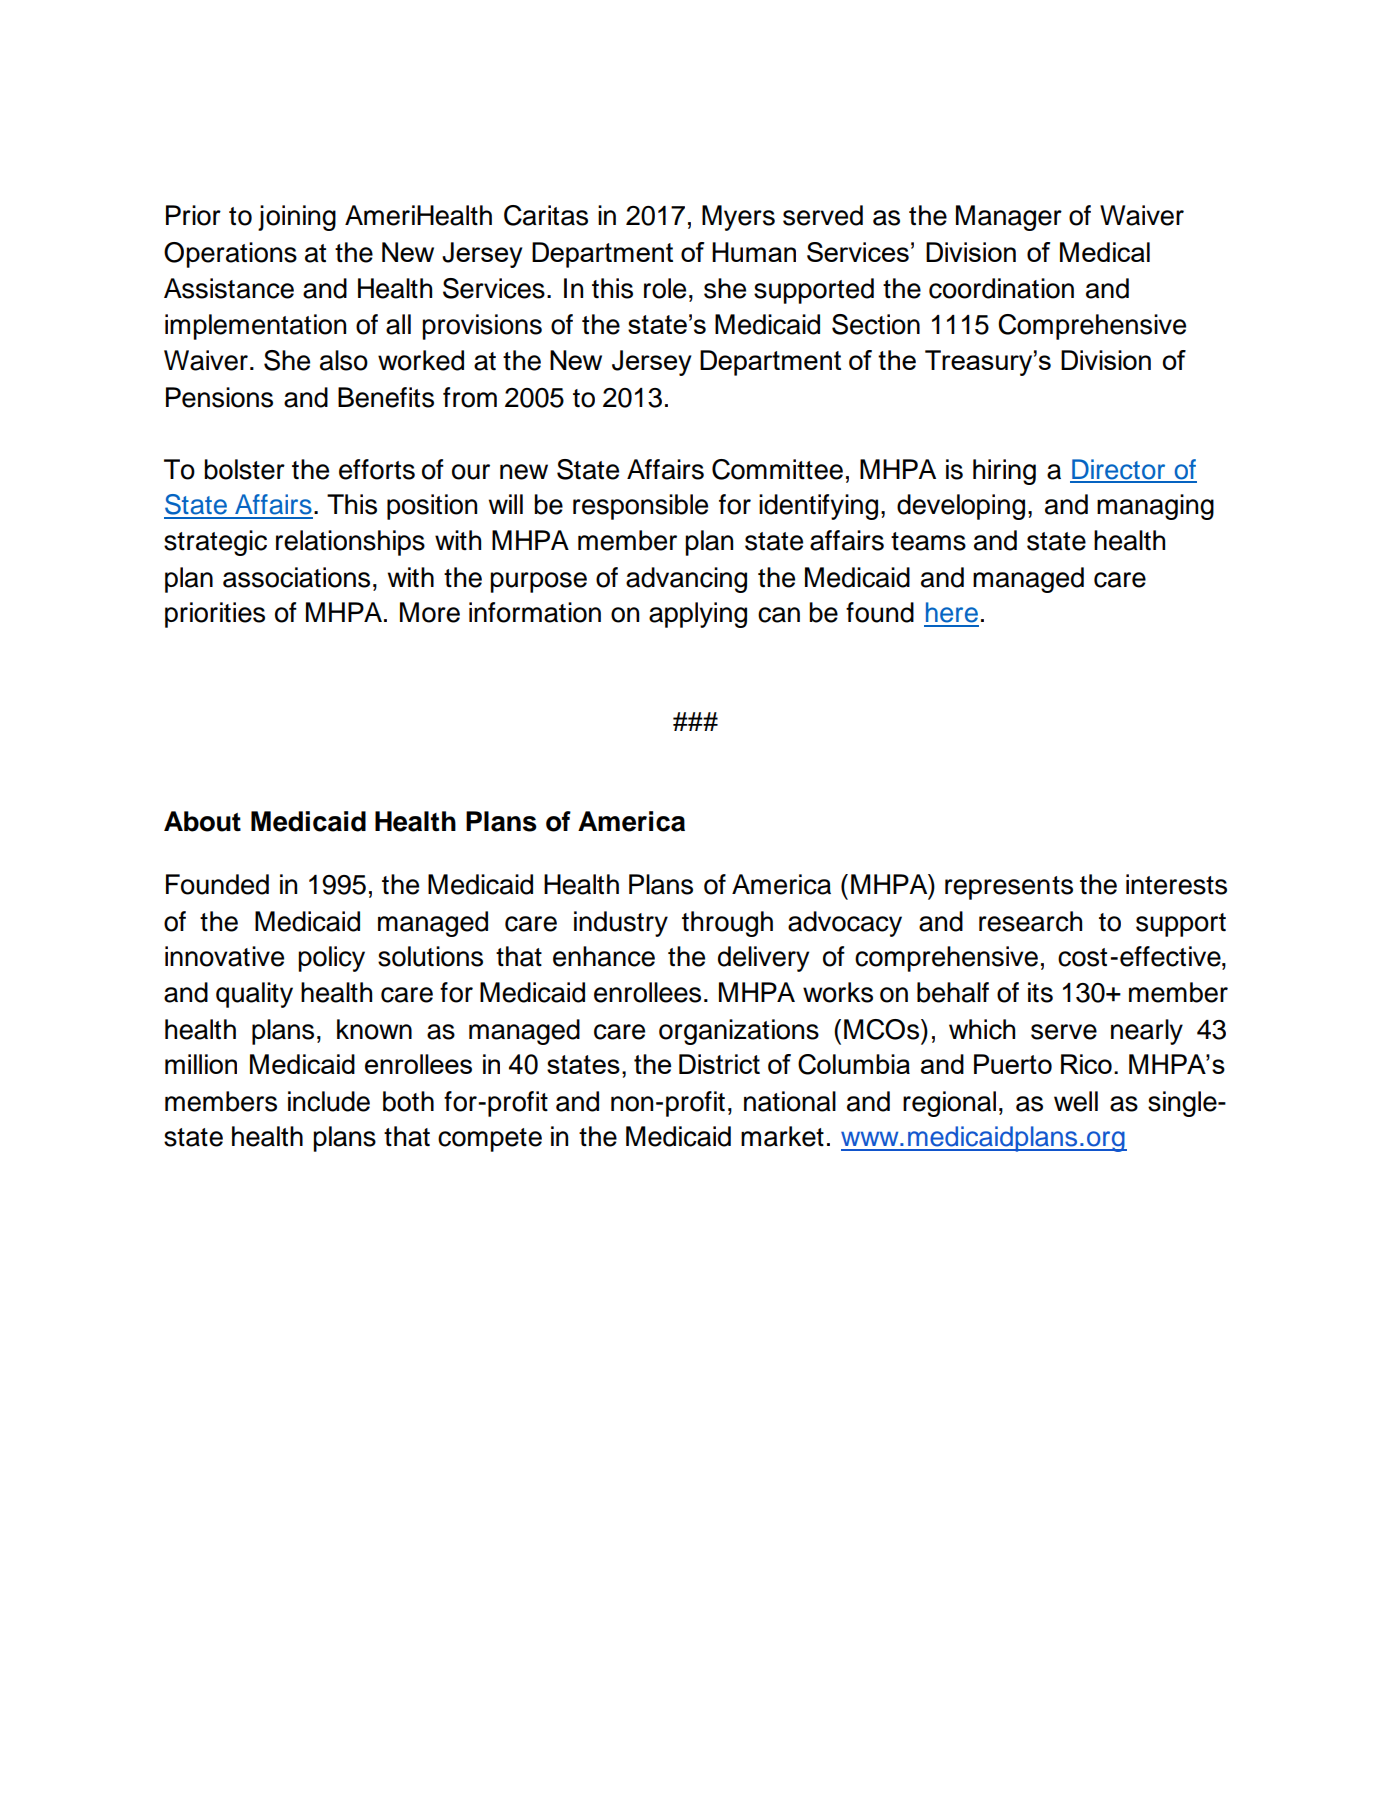 The width and height of the page is (1391, 1800). What do you see at coordinates (430, 612) in the page?
I see `More` at bounding box center [430, 612].
